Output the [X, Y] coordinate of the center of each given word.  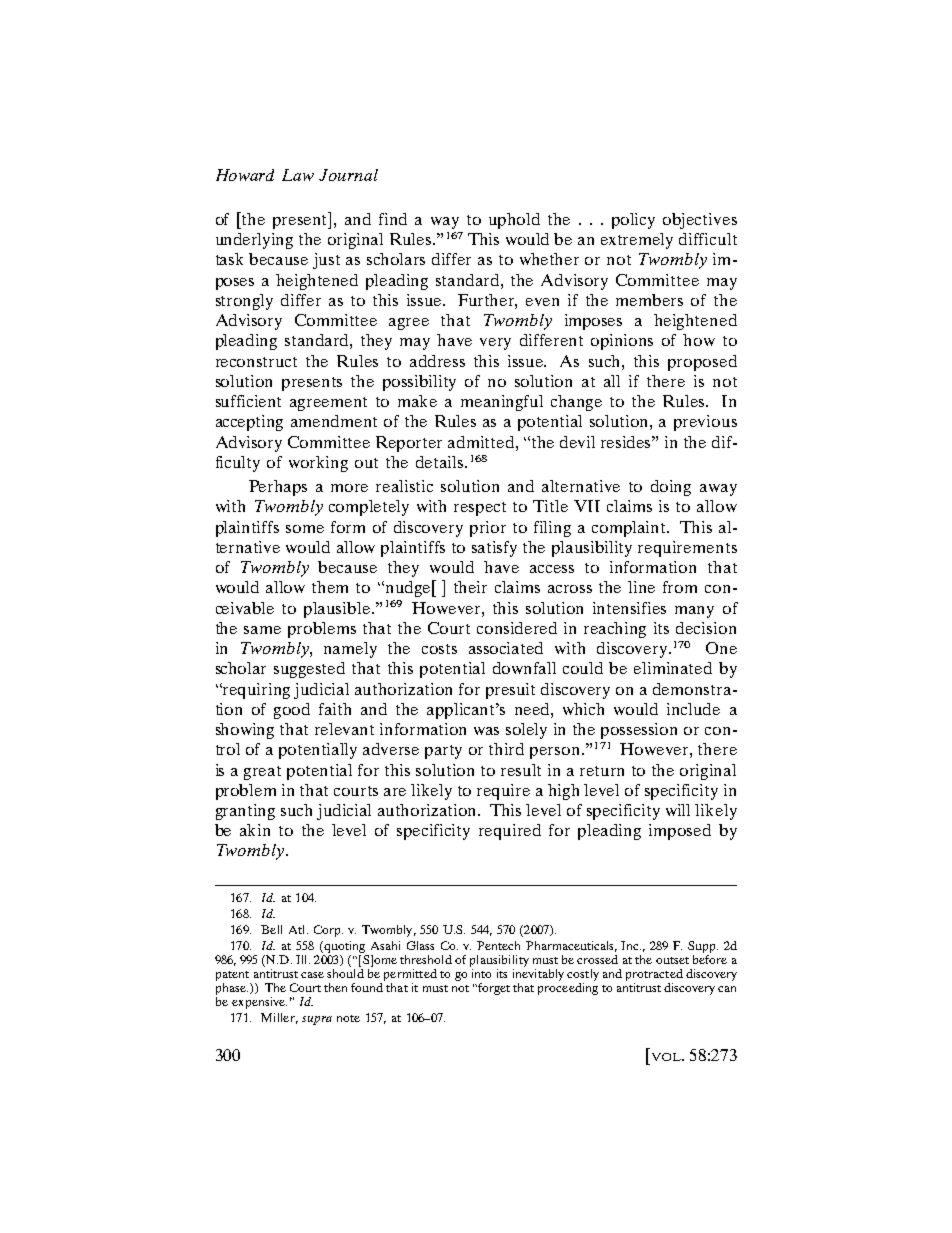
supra [317, 1020]
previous [705, 423]
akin [255, 830]
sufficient [248, 401]
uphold [514, 221]
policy [633, 221]
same [262, 630]
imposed [680, 832]
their [470, 587]
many [694, 612]
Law [298, 175]
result [521, 770]
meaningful [502, 403]
